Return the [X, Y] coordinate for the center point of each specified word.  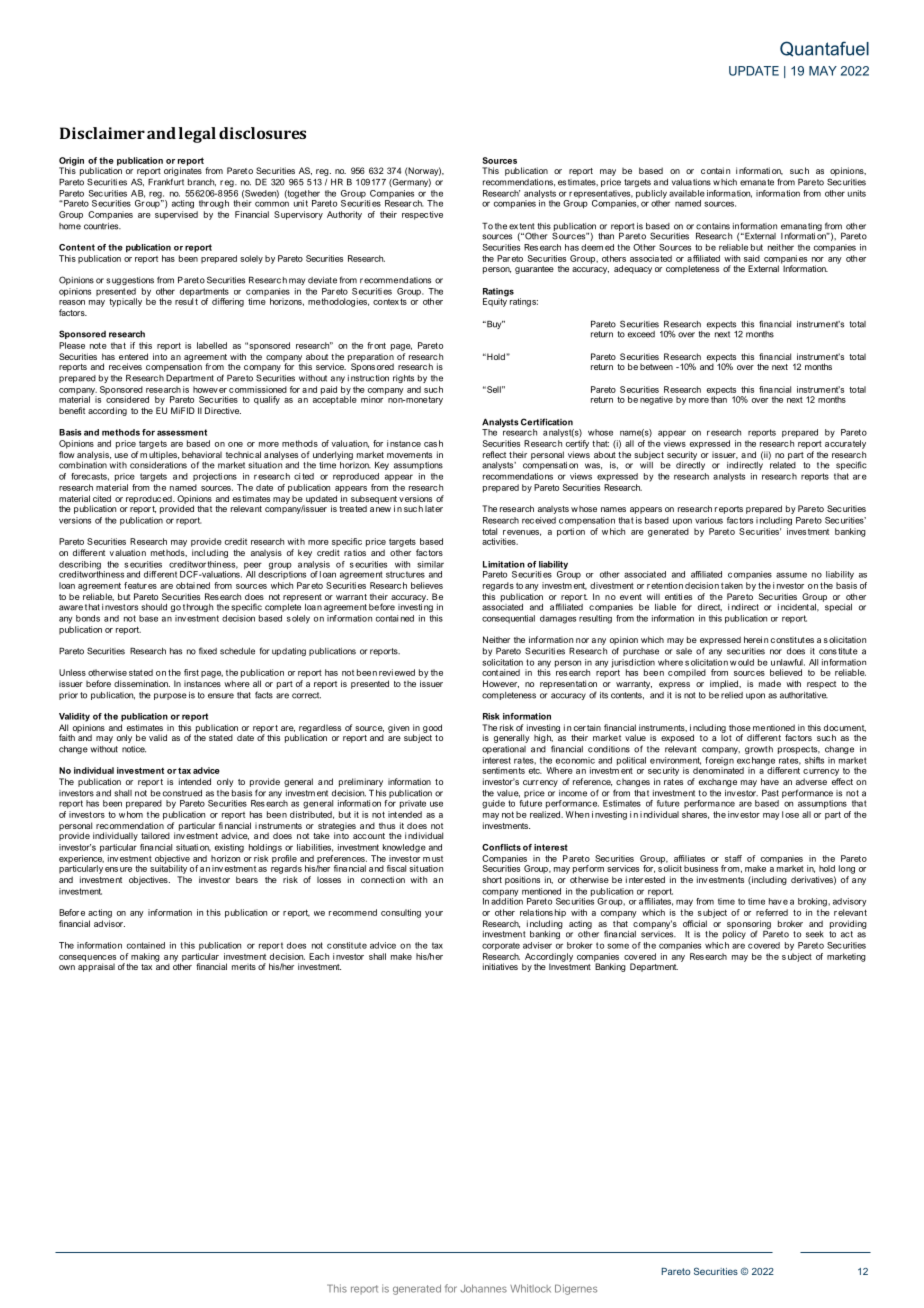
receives [125, 366]
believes [427, 585]
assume [791, 575]
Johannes [483, 1289]
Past [770, 793]
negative [656, 400]
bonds [88, 618]
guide [493, 804]
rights [403, 379]
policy [734, 933]
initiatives [500, 966]
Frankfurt [166, 182]
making [144, 958]
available [687, 193]
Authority [344, 215]
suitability [168, 868]
